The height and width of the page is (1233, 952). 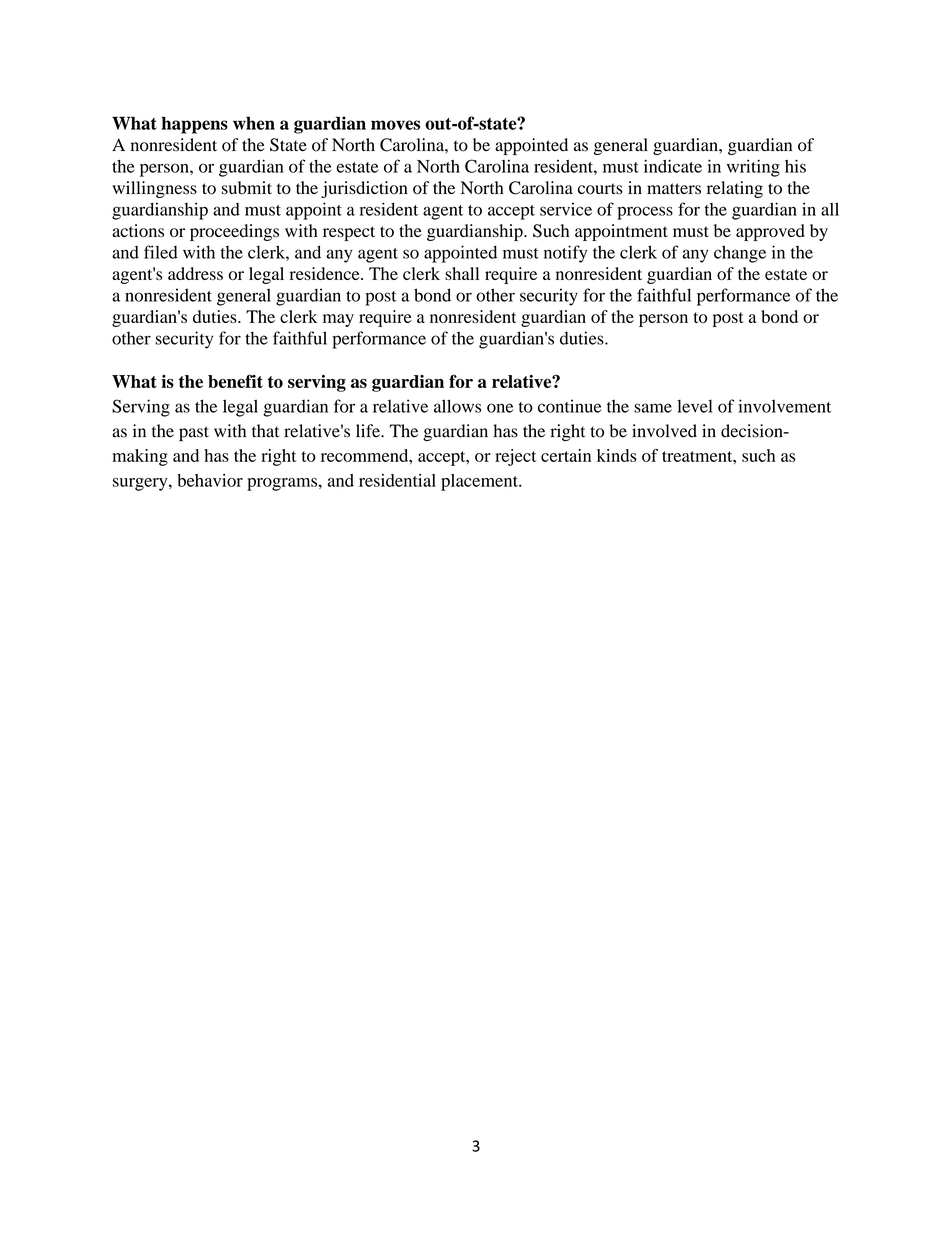 What do you see at coordinates (462, 273) in the page?
I see `shall` at bounding box center [462, 273].
